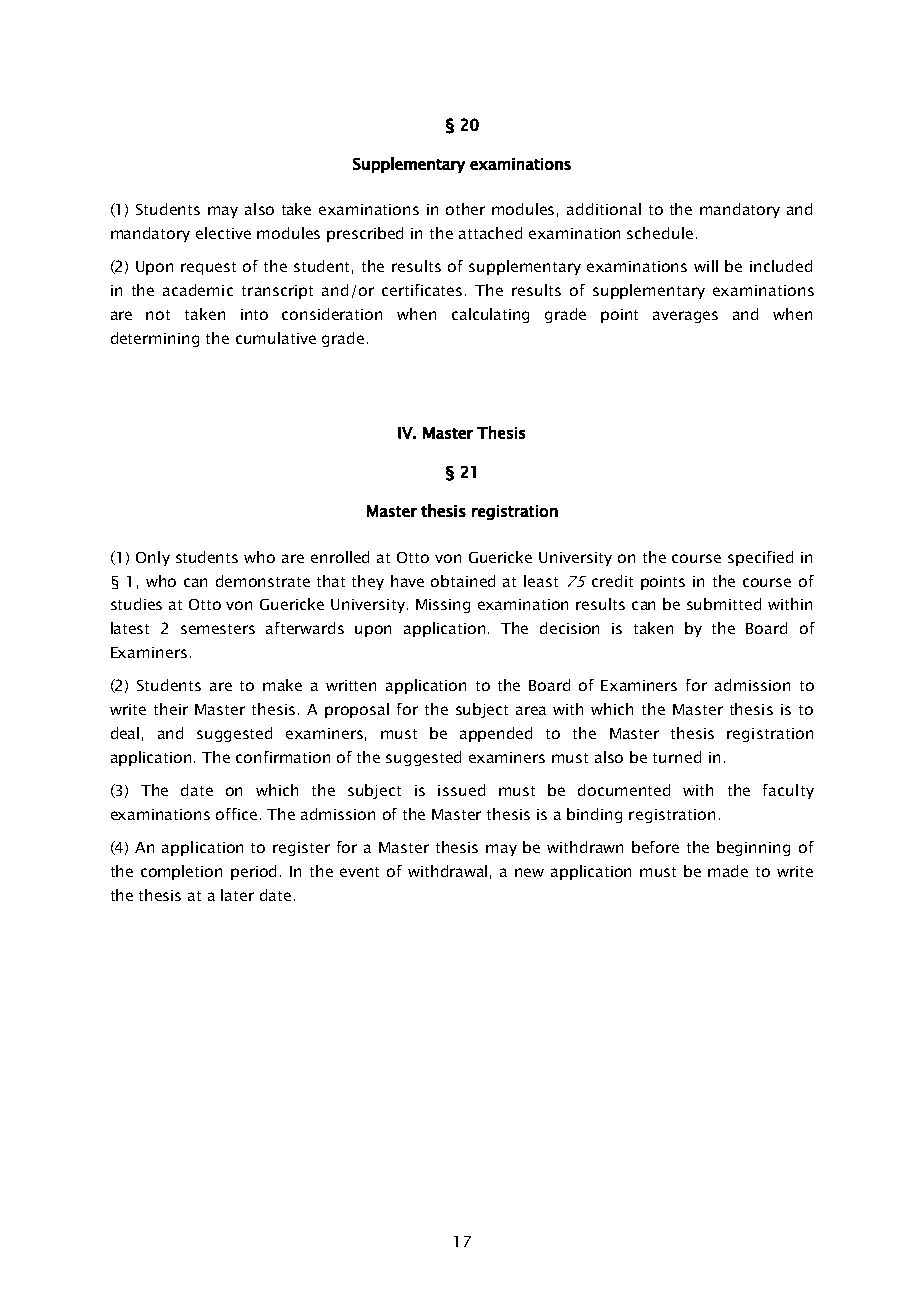 This screenshot has width=924, height=1308. What do you see at coordinates (490, 233) in the screenshot?
I see `attached` at bounding box center [490, 233].
